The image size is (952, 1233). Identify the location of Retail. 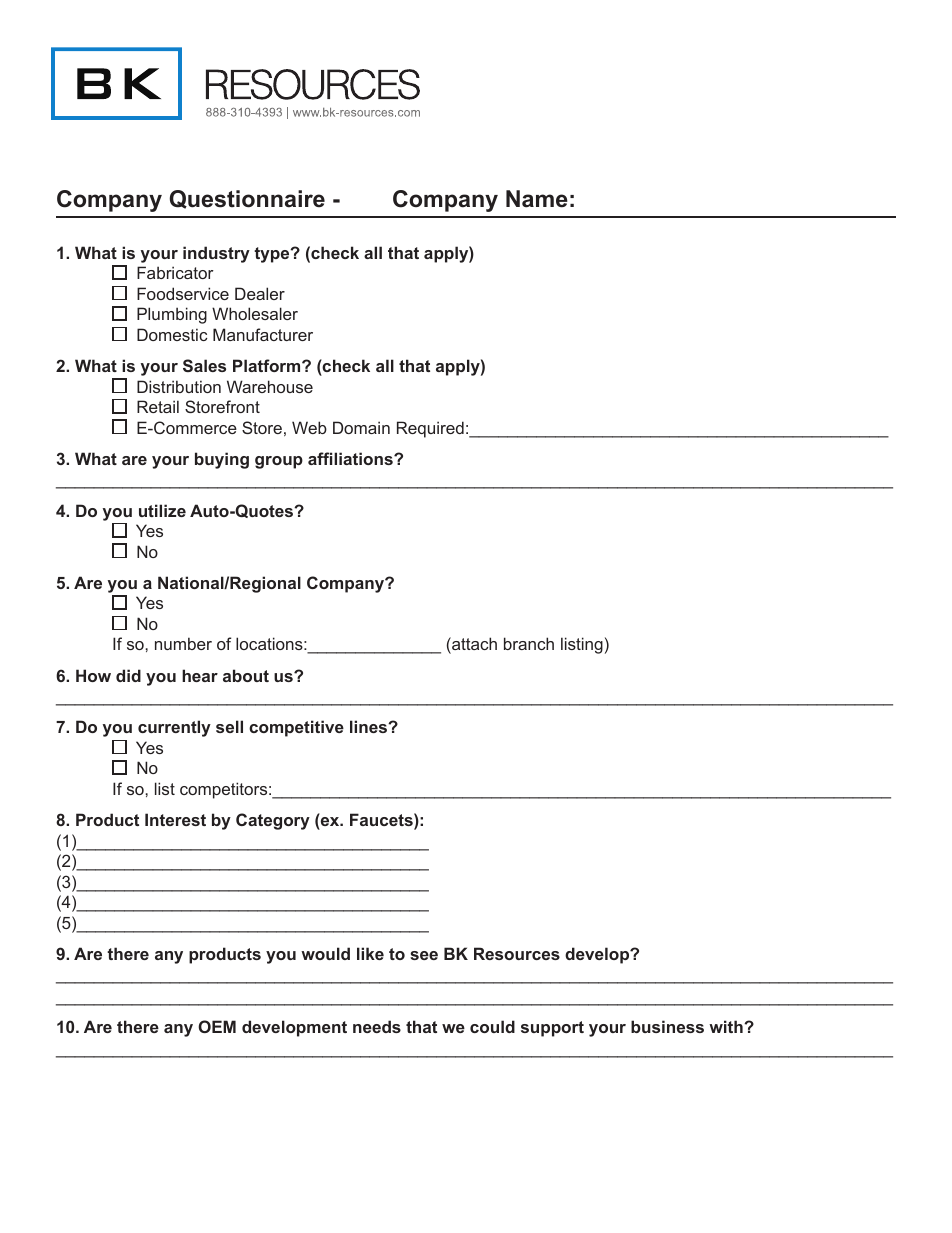
(158, 406).
